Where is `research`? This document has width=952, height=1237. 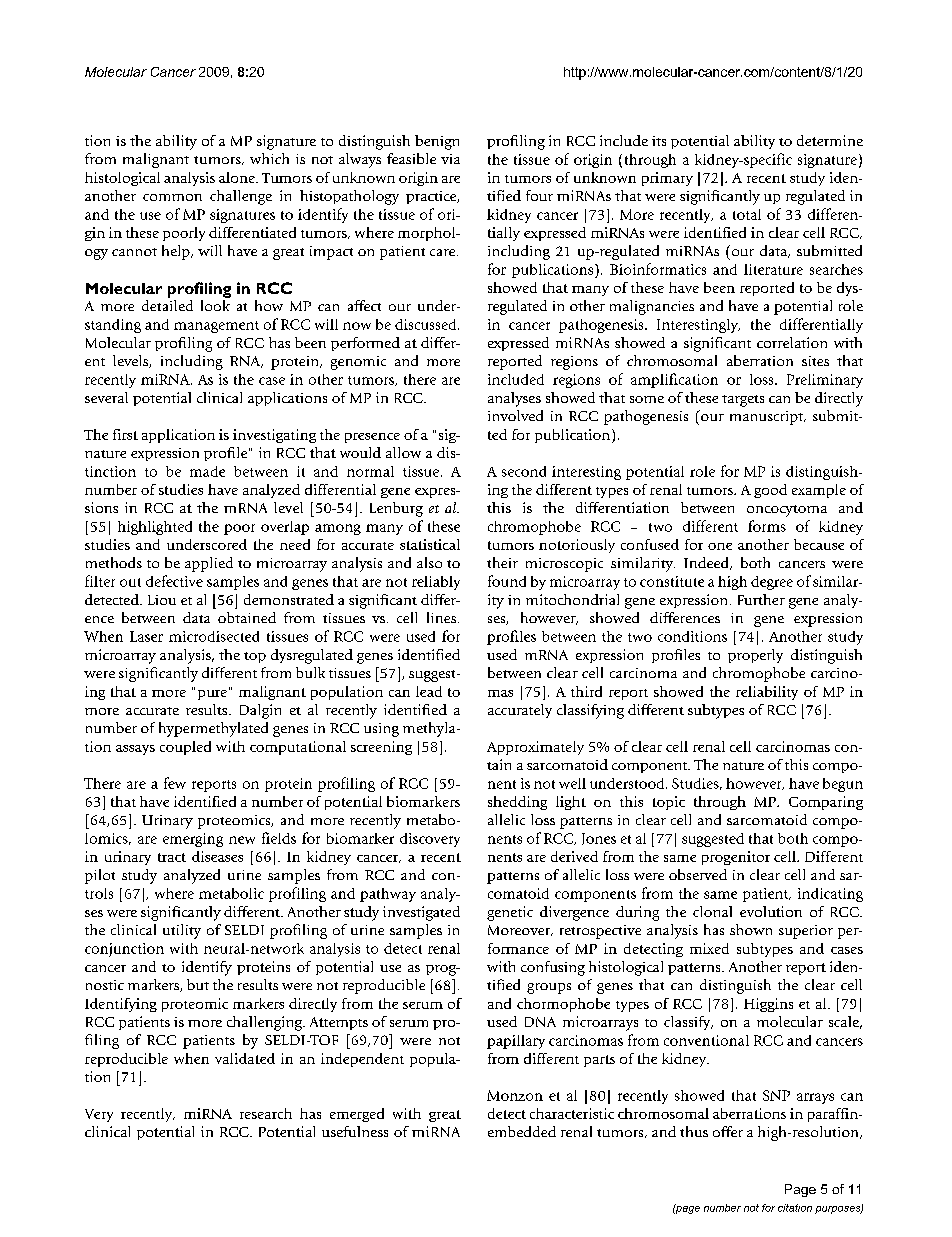
research is located at coordinates (266, 1113).
